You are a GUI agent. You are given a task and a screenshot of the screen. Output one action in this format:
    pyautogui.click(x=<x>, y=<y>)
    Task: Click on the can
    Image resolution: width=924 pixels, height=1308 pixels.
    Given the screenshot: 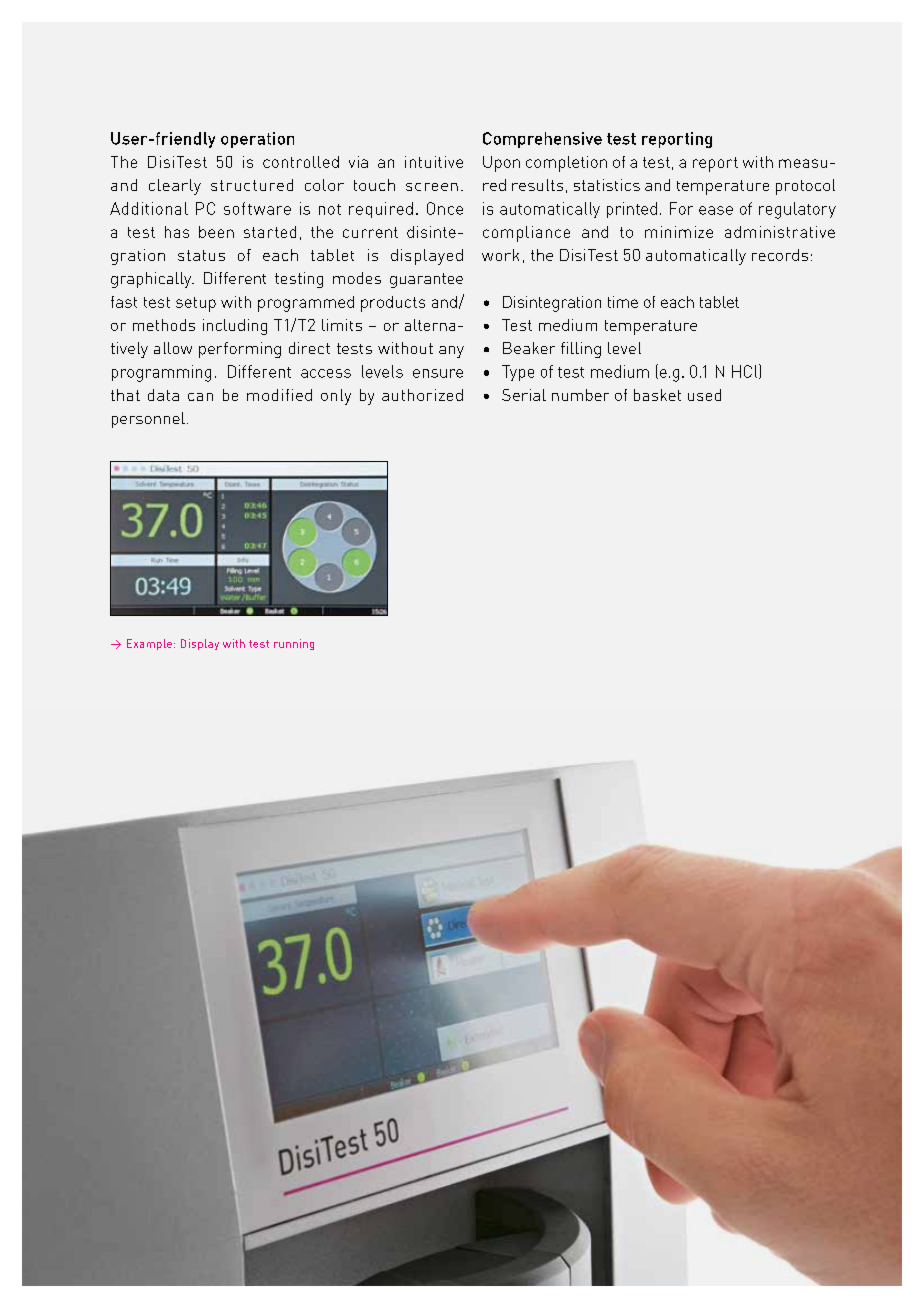 What is the action you would take?
    pyautogui.click(x=200, y=397)
